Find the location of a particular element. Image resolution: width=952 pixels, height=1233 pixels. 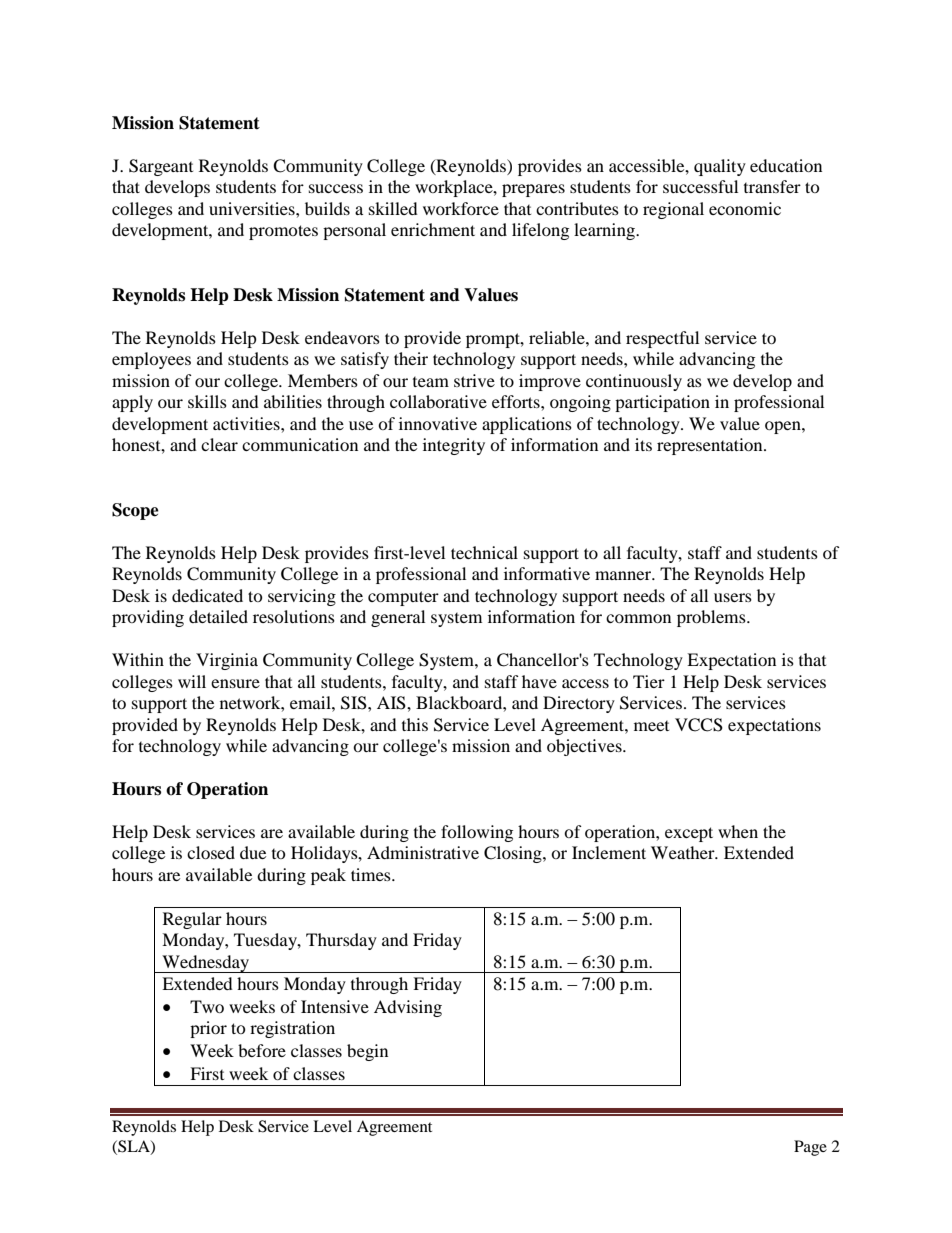

problems is located at coordinates (712, 618).
